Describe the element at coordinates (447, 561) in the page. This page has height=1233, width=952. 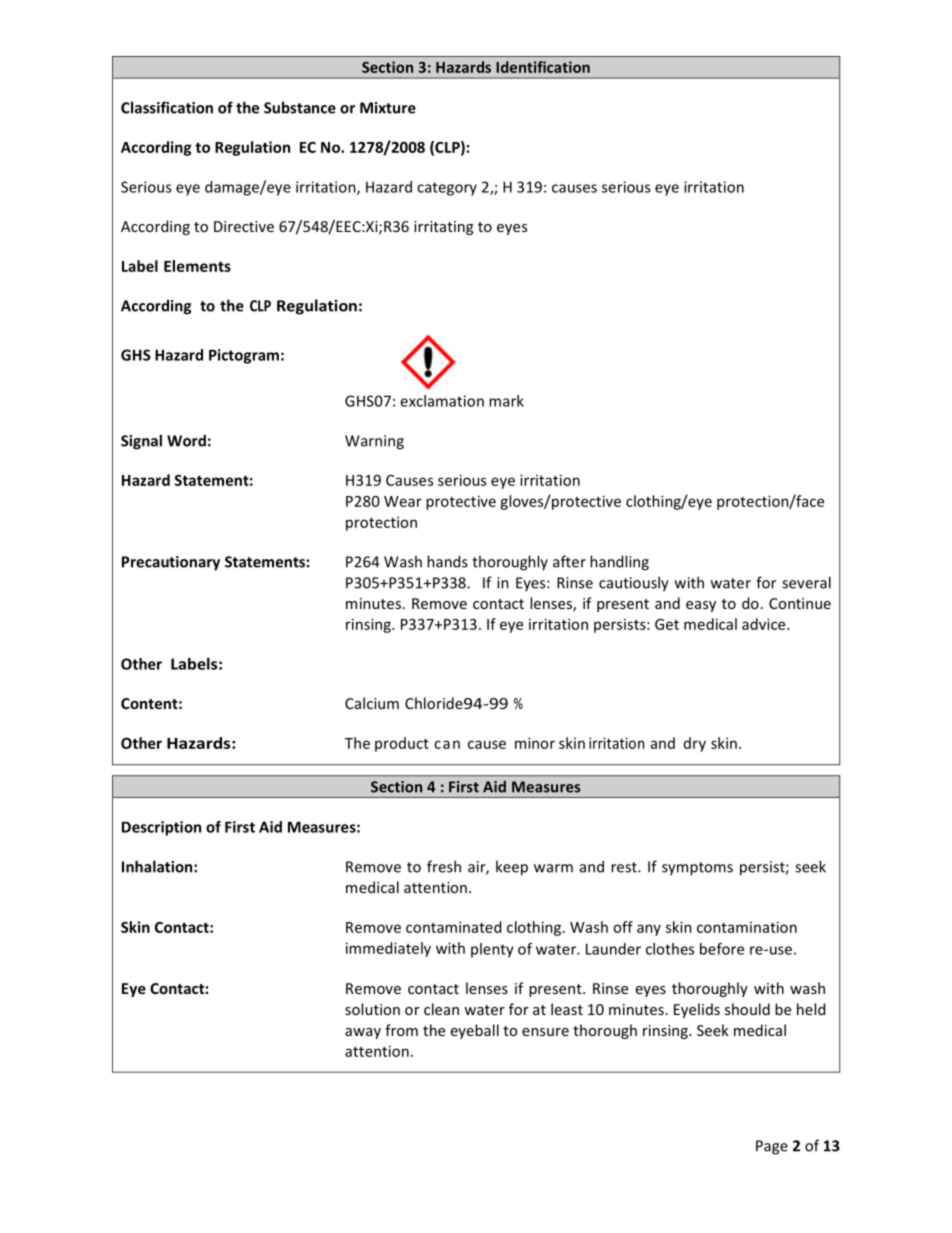
I see `hands` at that location.
